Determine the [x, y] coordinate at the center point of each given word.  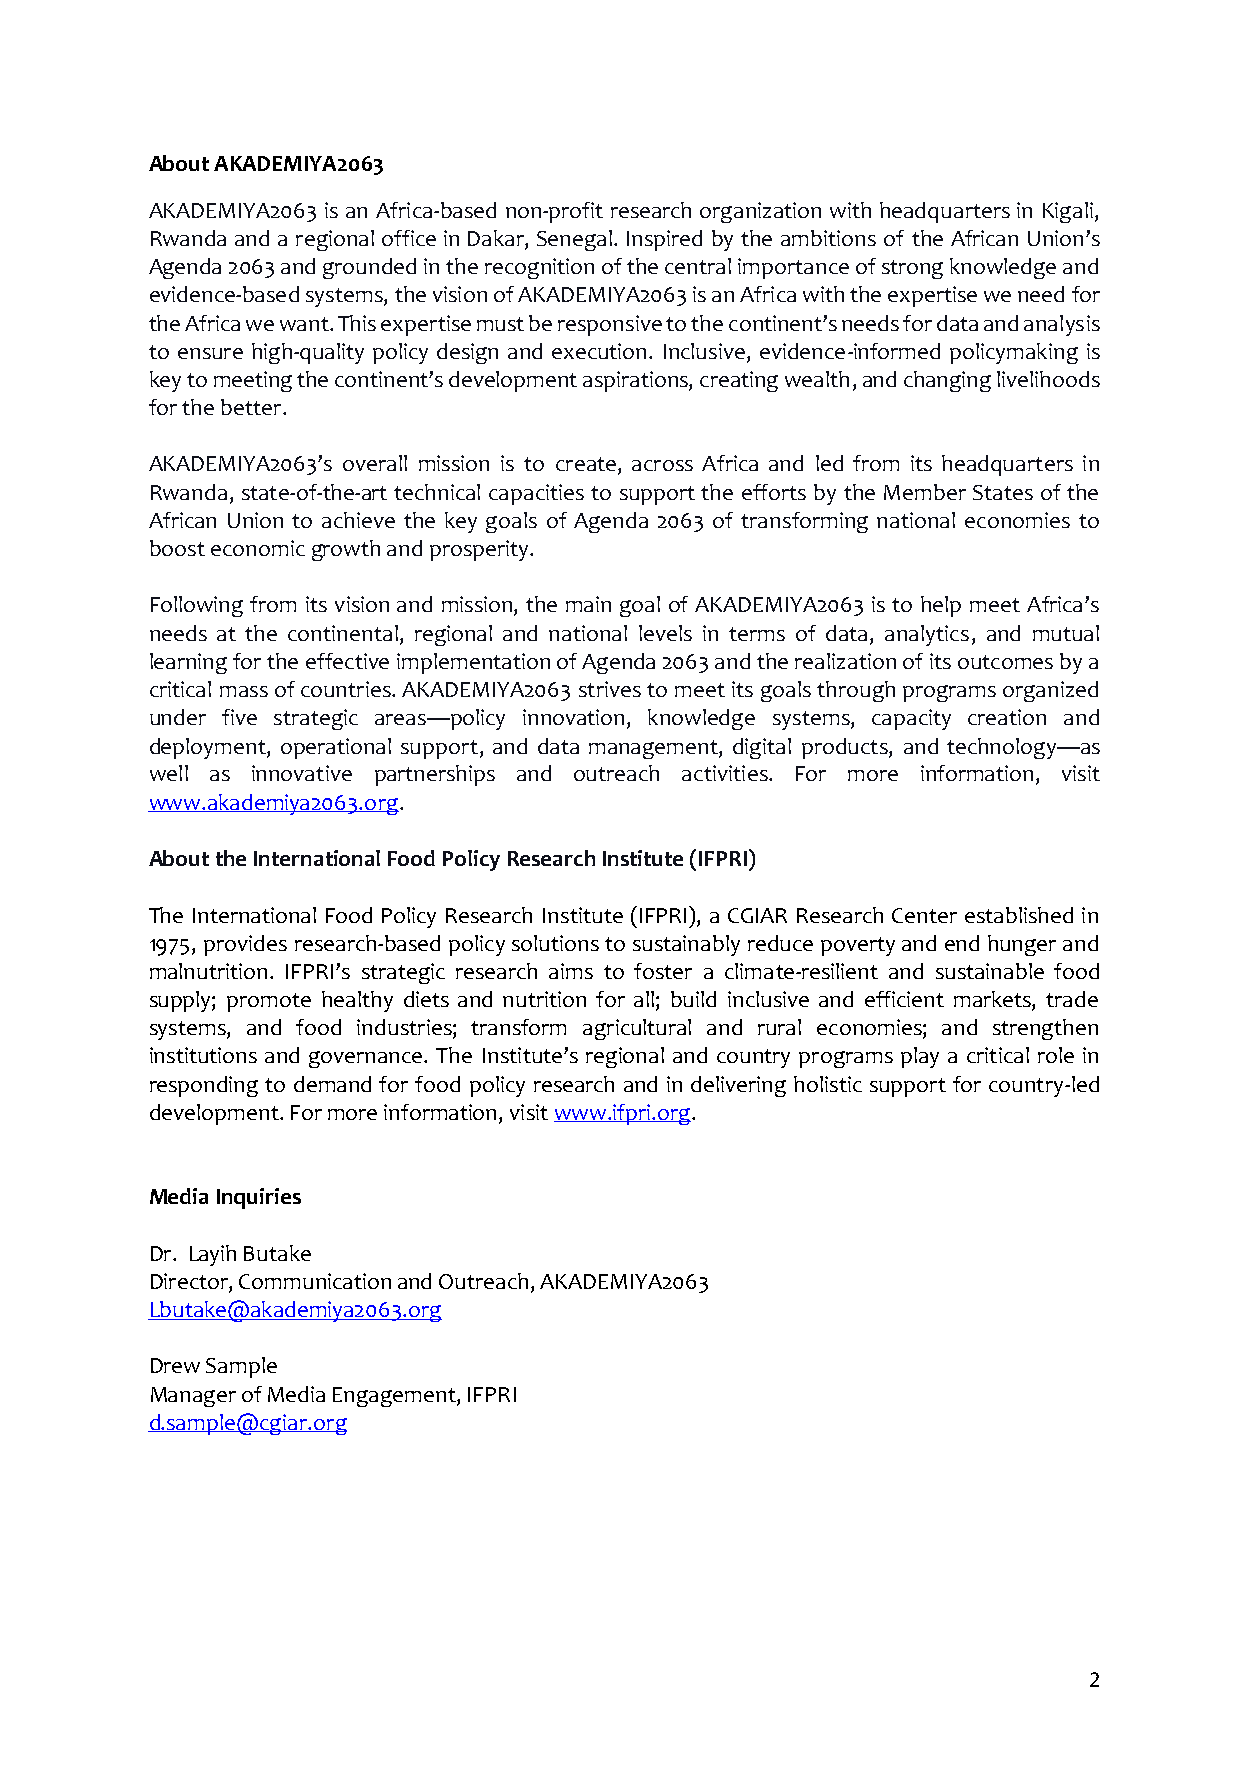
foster [663, 971]
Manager [193, 1397]
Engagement [395, 1397]
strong [912, 269]
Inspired [664, 240]
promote [269, 1002]
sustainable [990, 971]
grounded [369, 268]
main [588, 604]
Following [197, 606]
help [941, 606]
